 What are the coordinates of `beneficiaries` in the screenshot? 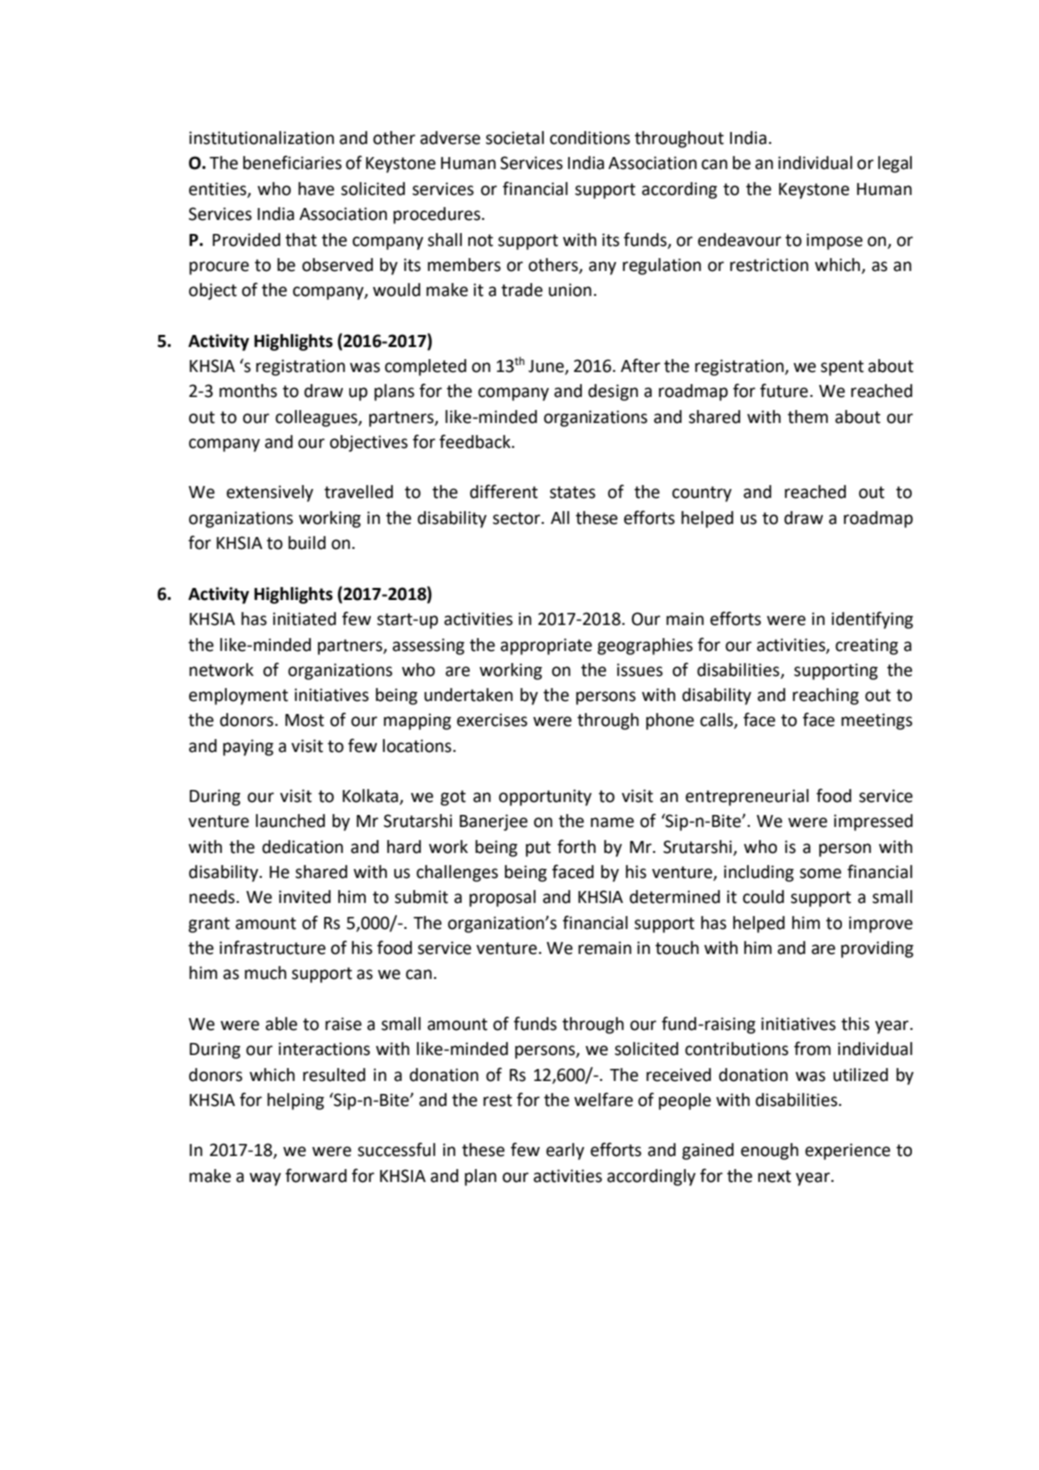 It's located at (292, 162).
